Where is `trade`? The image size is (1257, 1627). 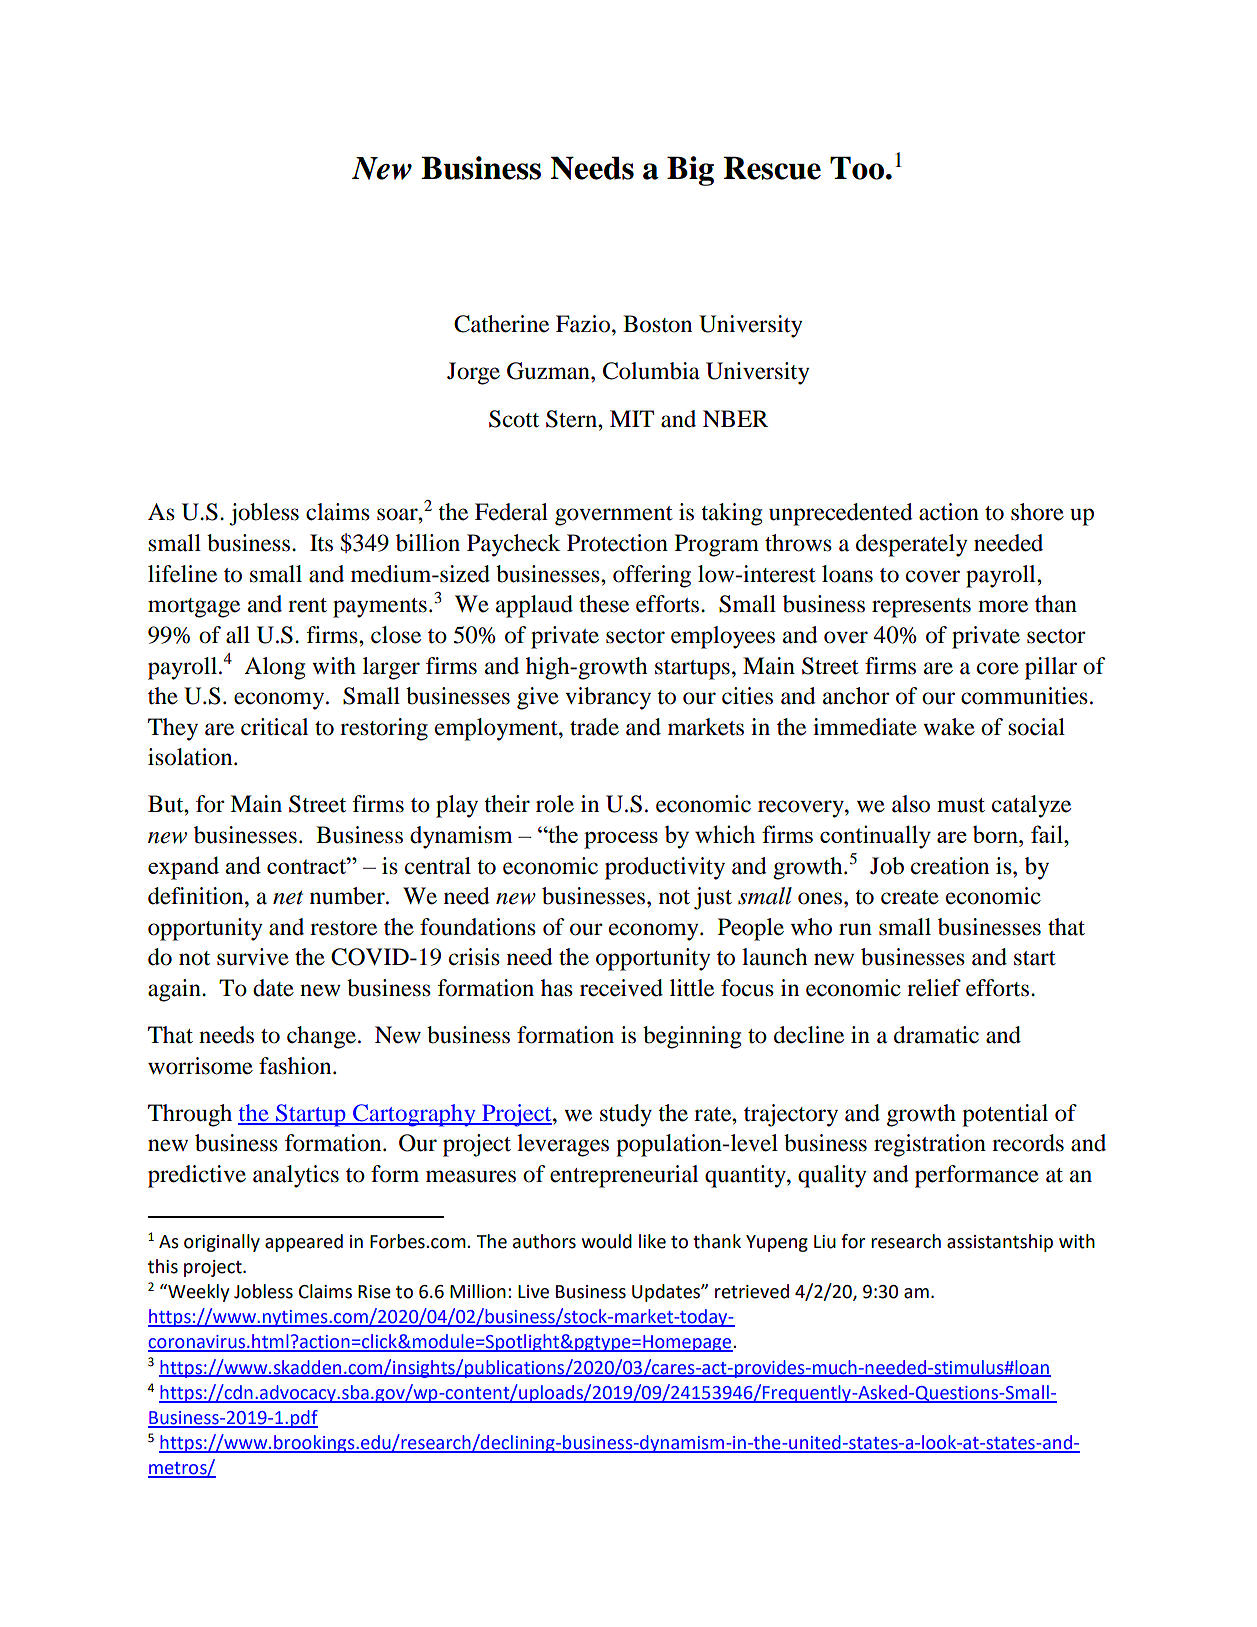 trade is located at coordinates (594, 727).
